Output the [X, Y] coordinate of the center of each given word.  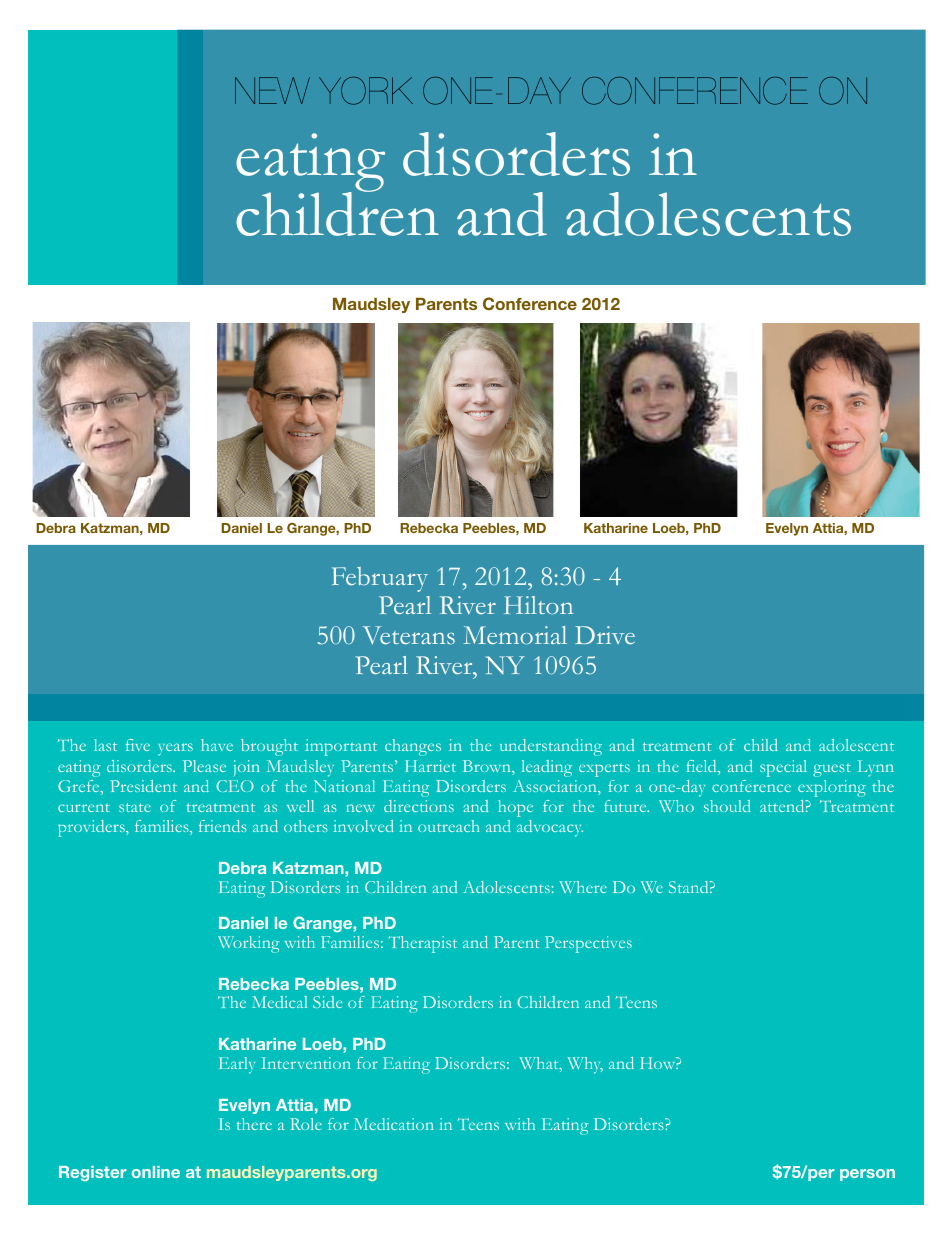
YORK [366, 91]
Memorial [515, 635]
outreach [448, 826]
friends [223, 826]
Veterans [409, 635]
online [156, 1172]
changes [413, 747]
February [380, 579]
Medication [394, 1124]
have [217, 745]
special [783, 768]
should [727, 806]
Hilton [538, 605]
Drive [605, 635]
